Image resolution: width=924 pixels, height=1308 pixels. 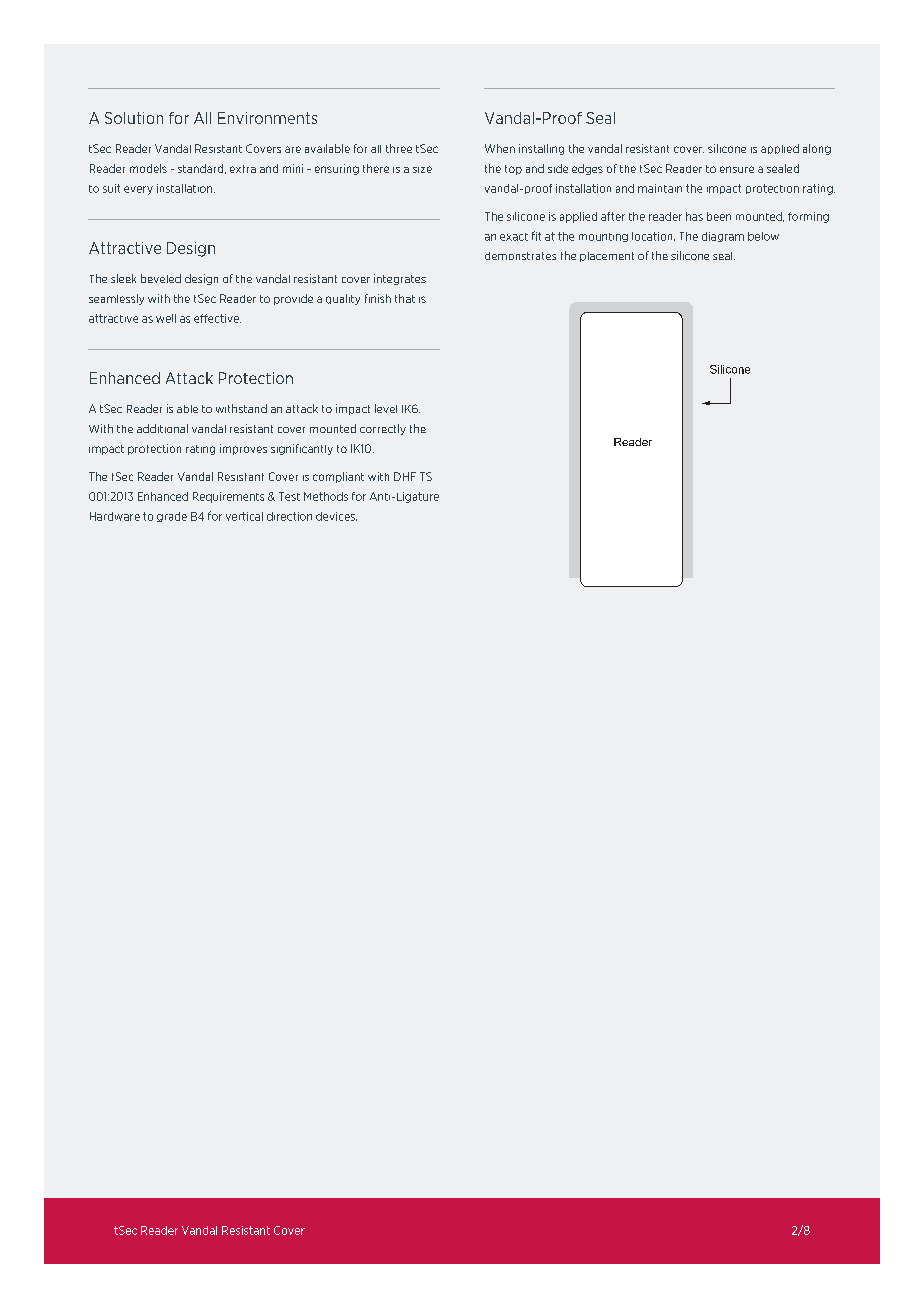 I want to click on exact, so click(x=514, y=237).
